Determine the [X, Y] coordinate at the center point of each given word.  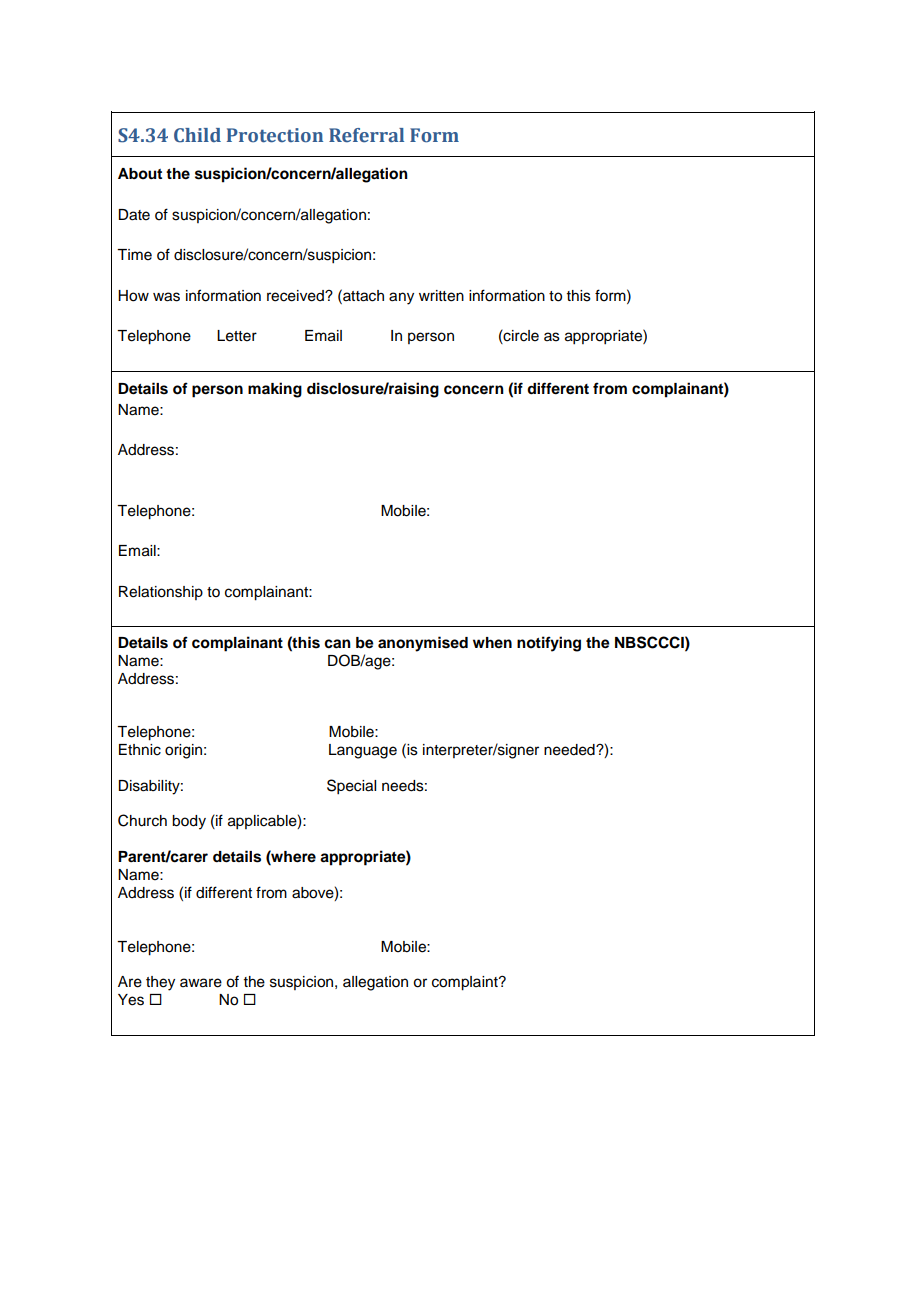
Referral [366, 135]
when [492, 643]
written [441, 296]
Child [197, 135]
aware [201, 983]
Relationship [161, 593]
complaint [466, 983]
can [337, 644]
